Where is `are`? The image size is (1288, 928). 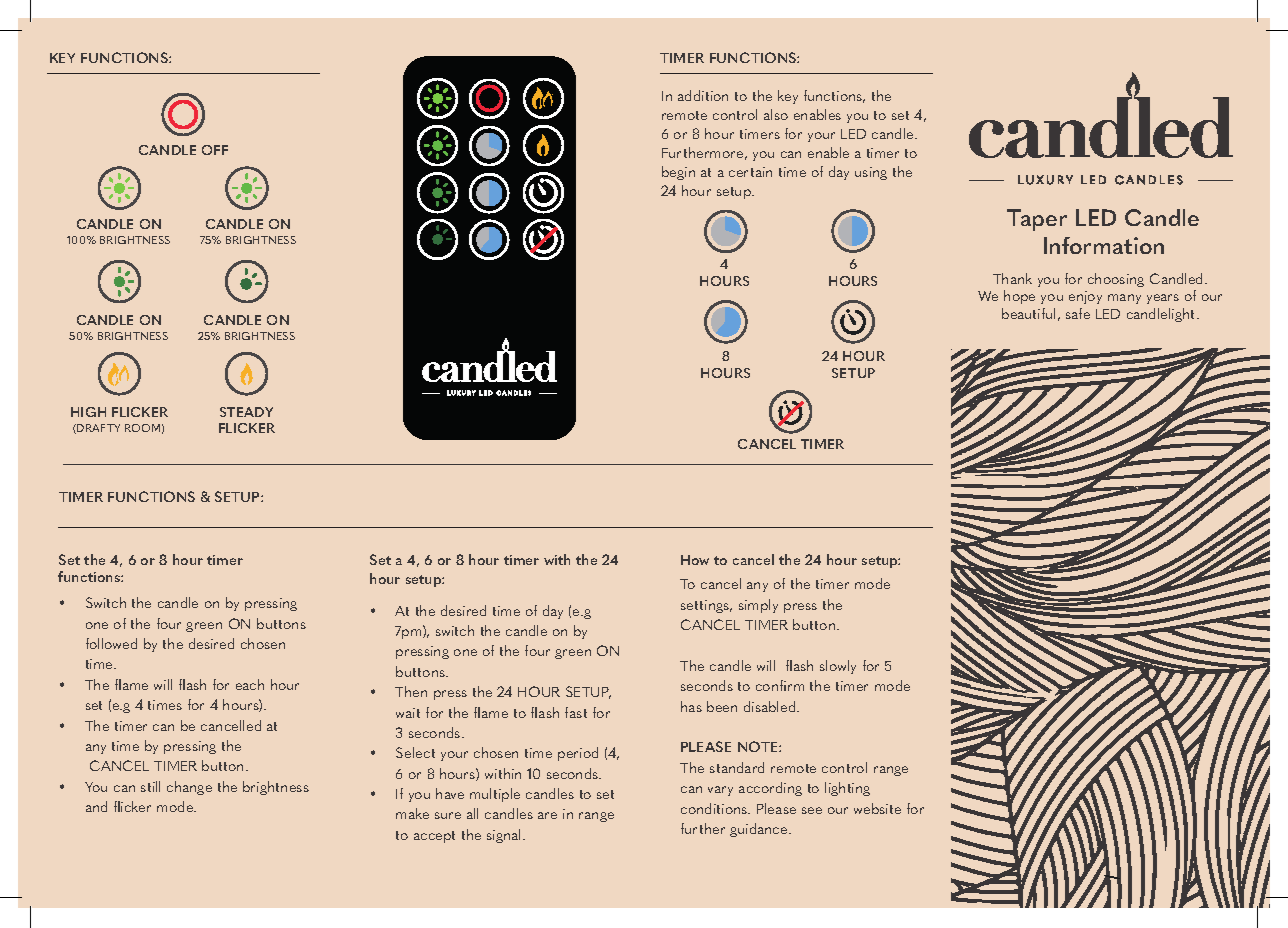 are is located at coordinates (547, 815).
